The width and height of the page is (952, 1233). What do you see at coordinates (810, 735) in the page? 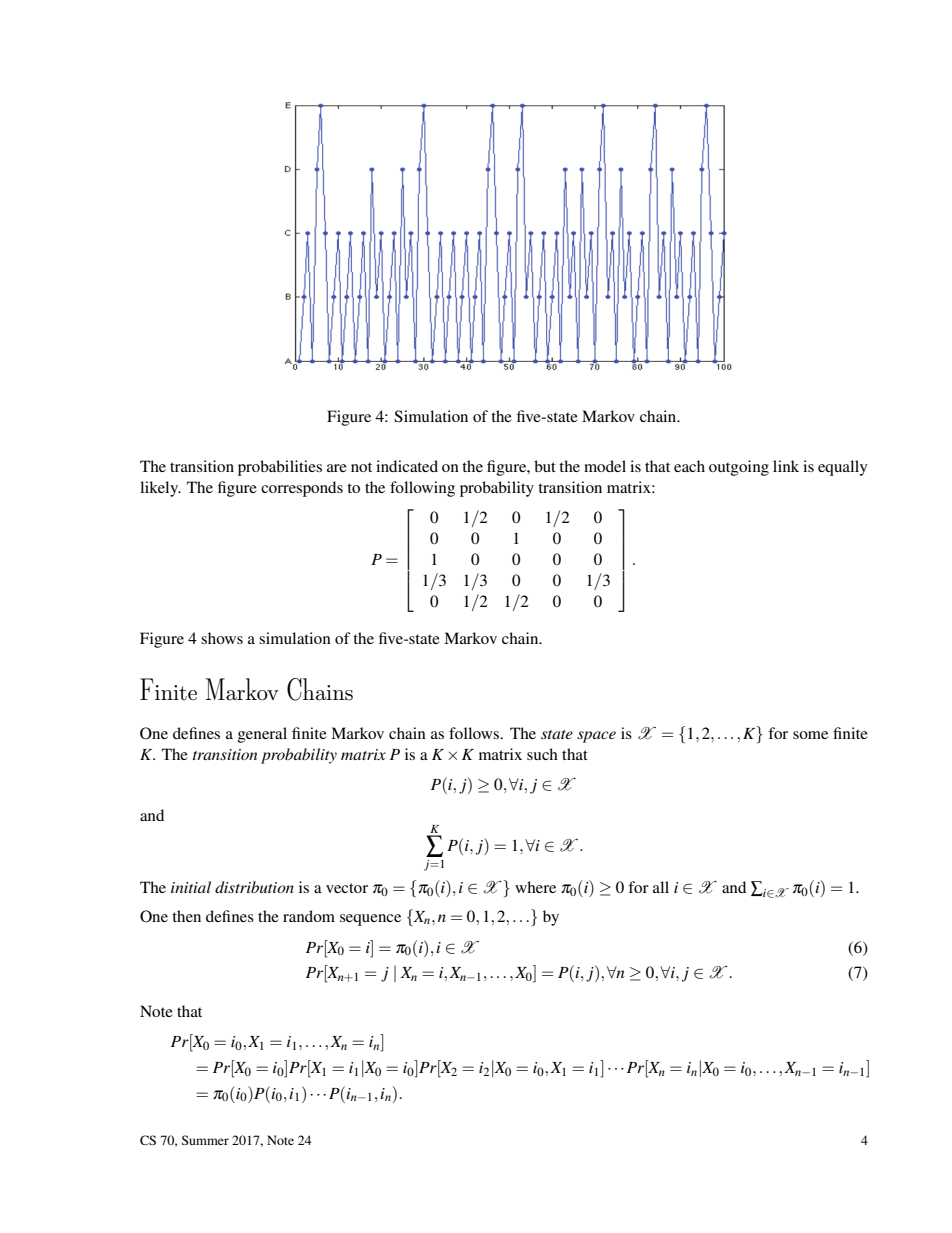
I see `some` at bounding box center [810, 735].
